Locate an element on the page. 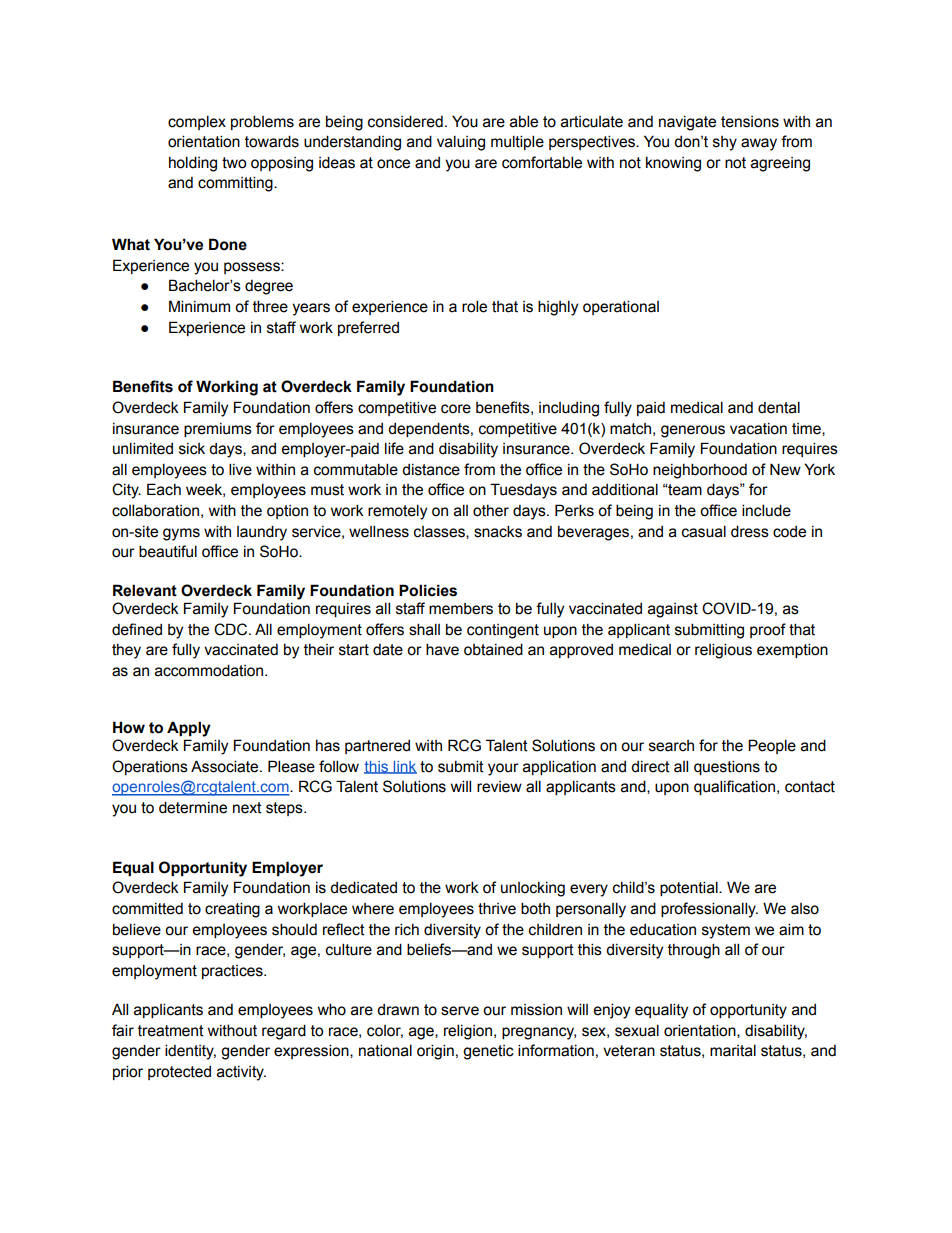 The image size is (952, 1233). qualification is located at coordinates (734, 787).
